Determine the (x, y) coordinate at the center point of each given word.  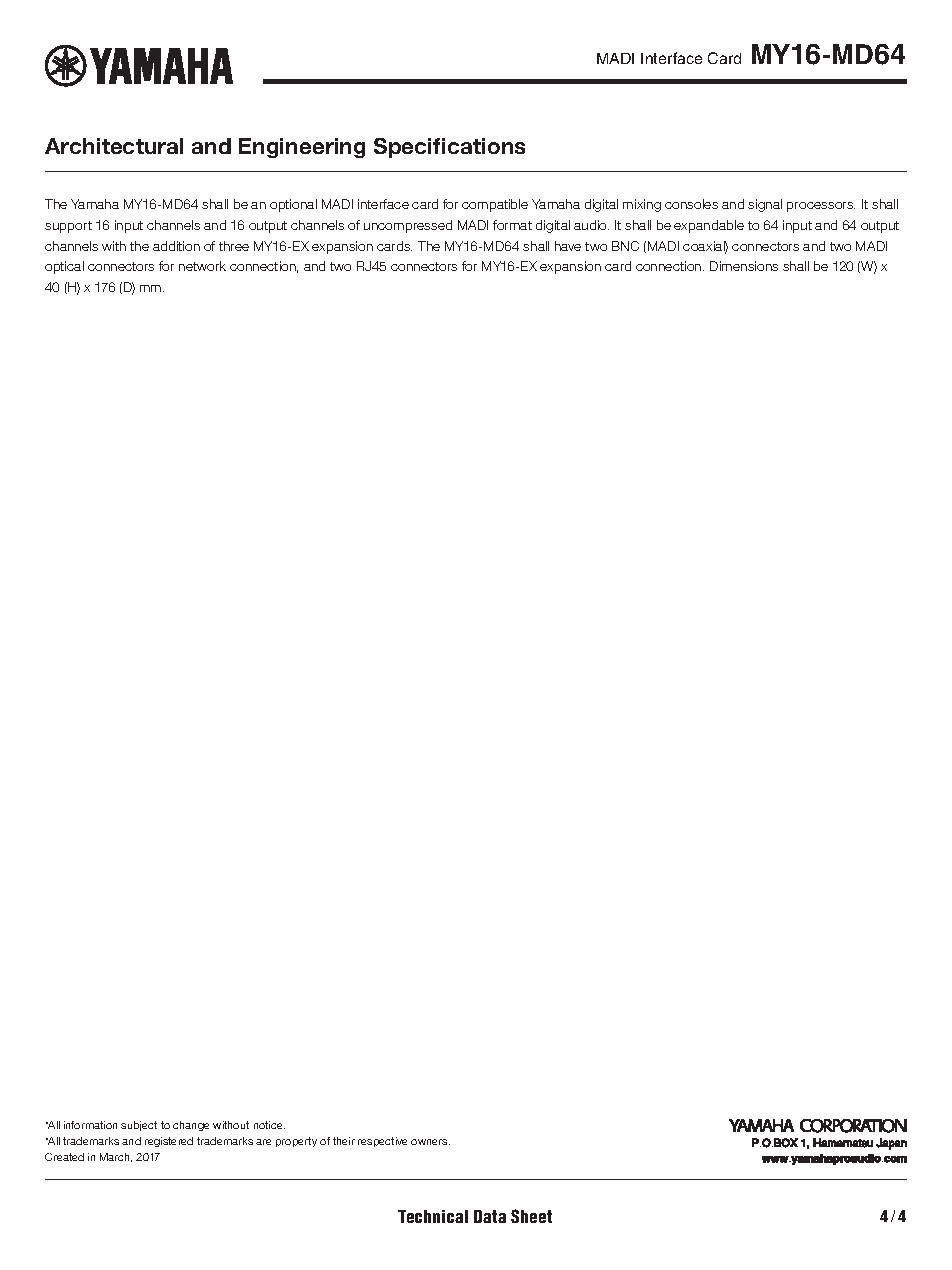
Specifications (449, 148)
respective (382, 1142)
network (202, 266)
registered (169, 1142)
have (568, 246)
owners (430, 1142)
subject (139, 1126)
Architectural (114, 146)
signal (765, 205)
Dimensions (744, 266)
